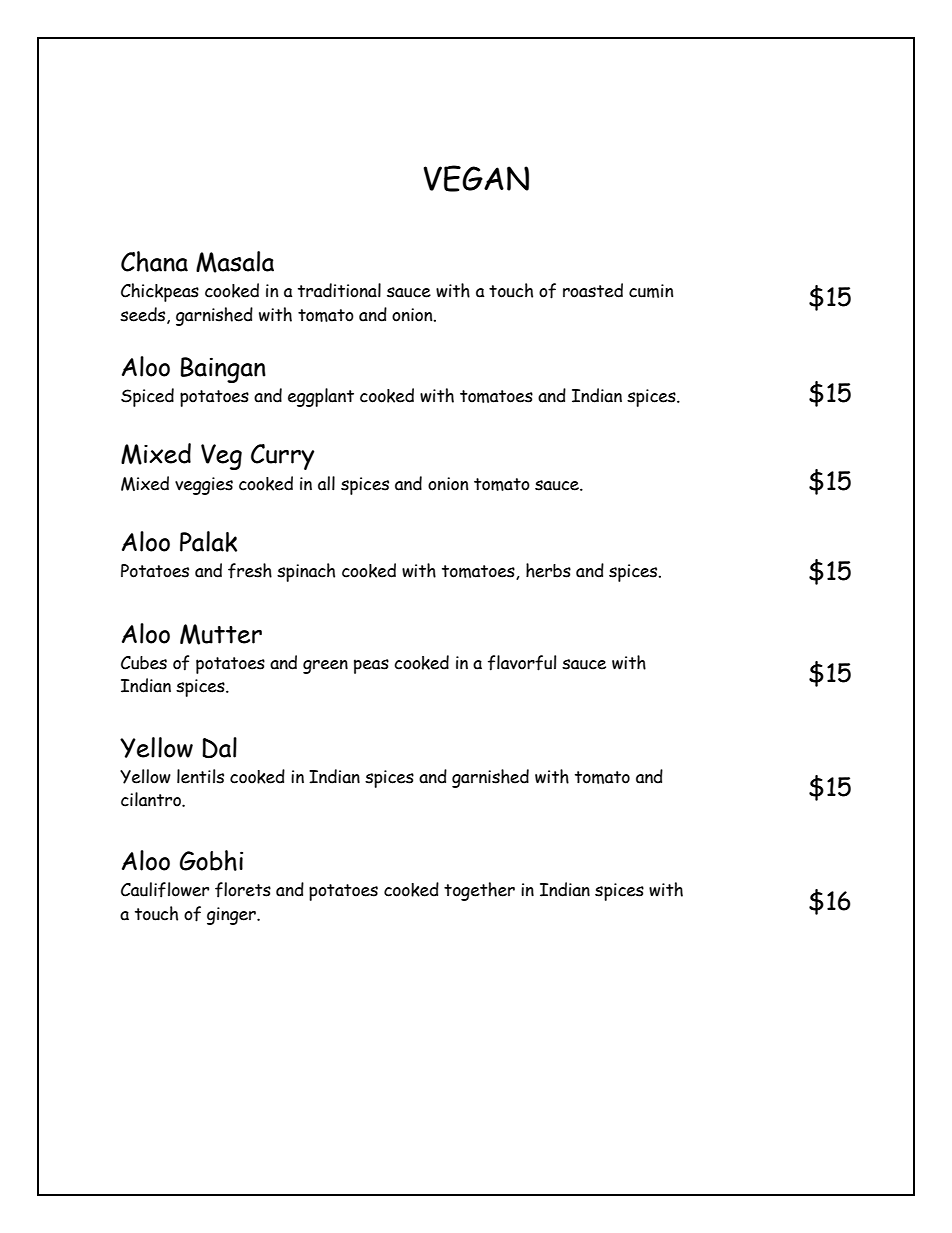 Image resolution: width=952 pixels, height=1233 pixels. Describe the element at coordinates (522, 663) in the screenshot. I see `flavorful` at that location.
